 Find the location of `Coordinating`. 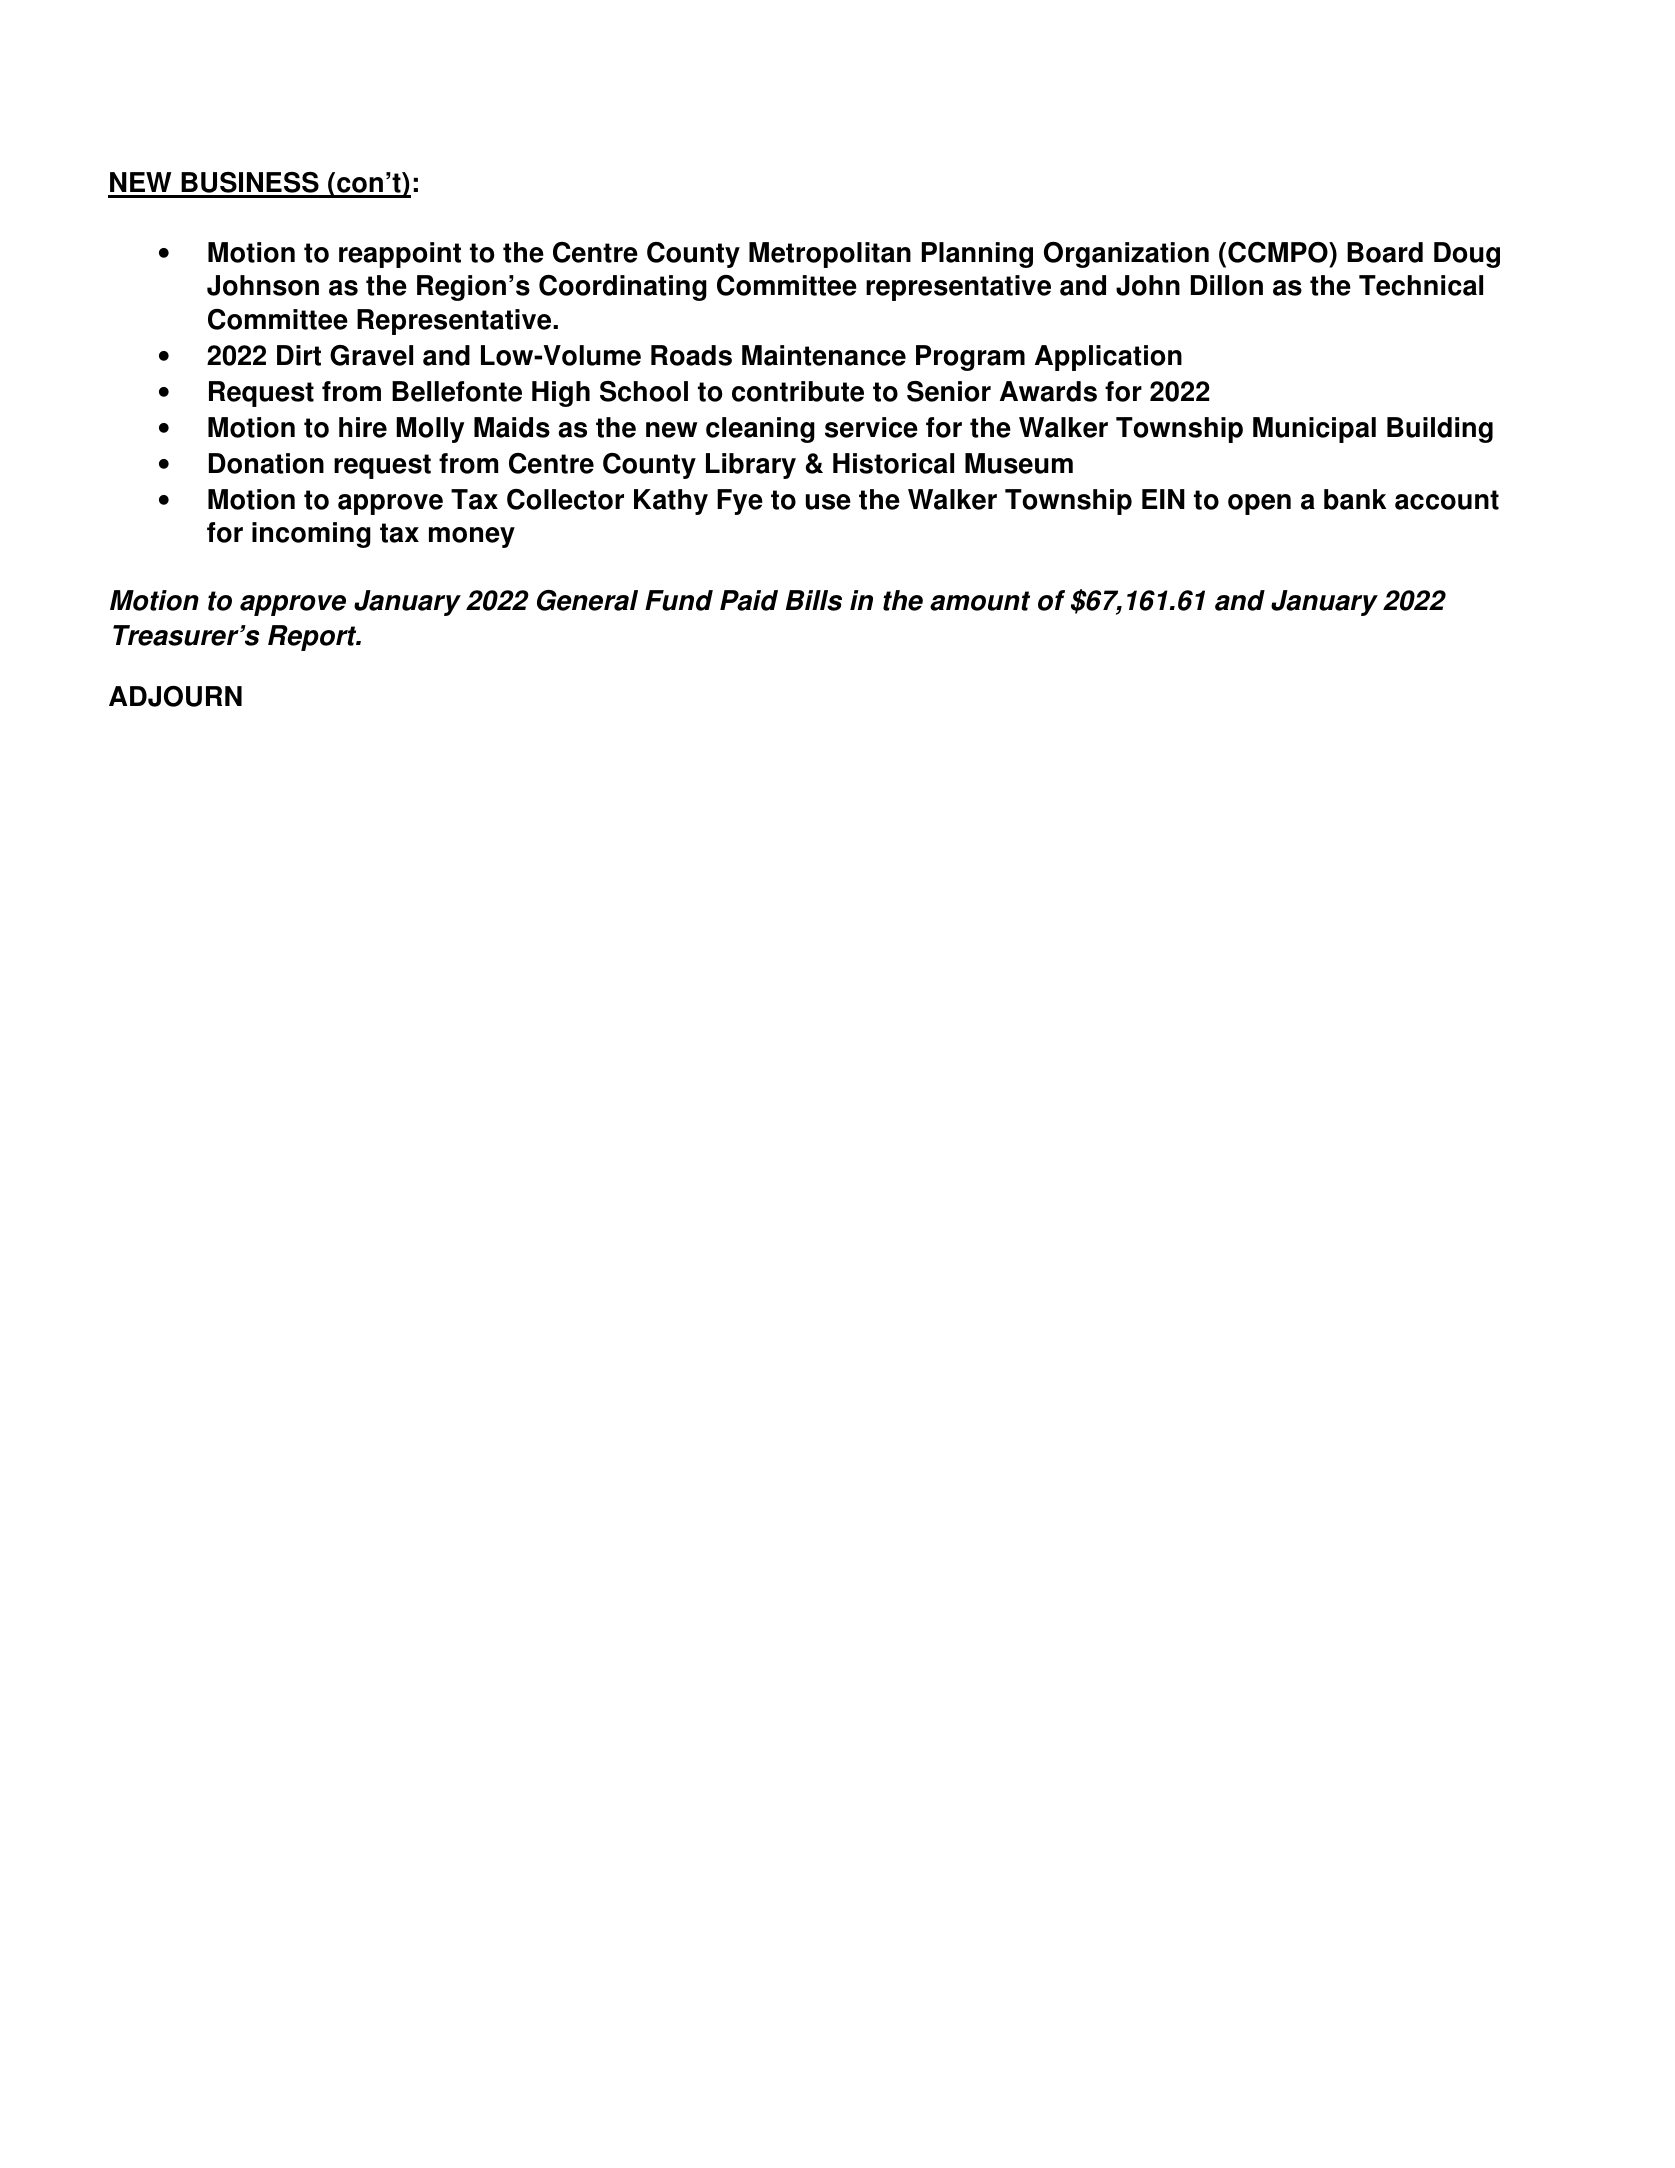

Coordinating is located at coordinates (623, 288).
